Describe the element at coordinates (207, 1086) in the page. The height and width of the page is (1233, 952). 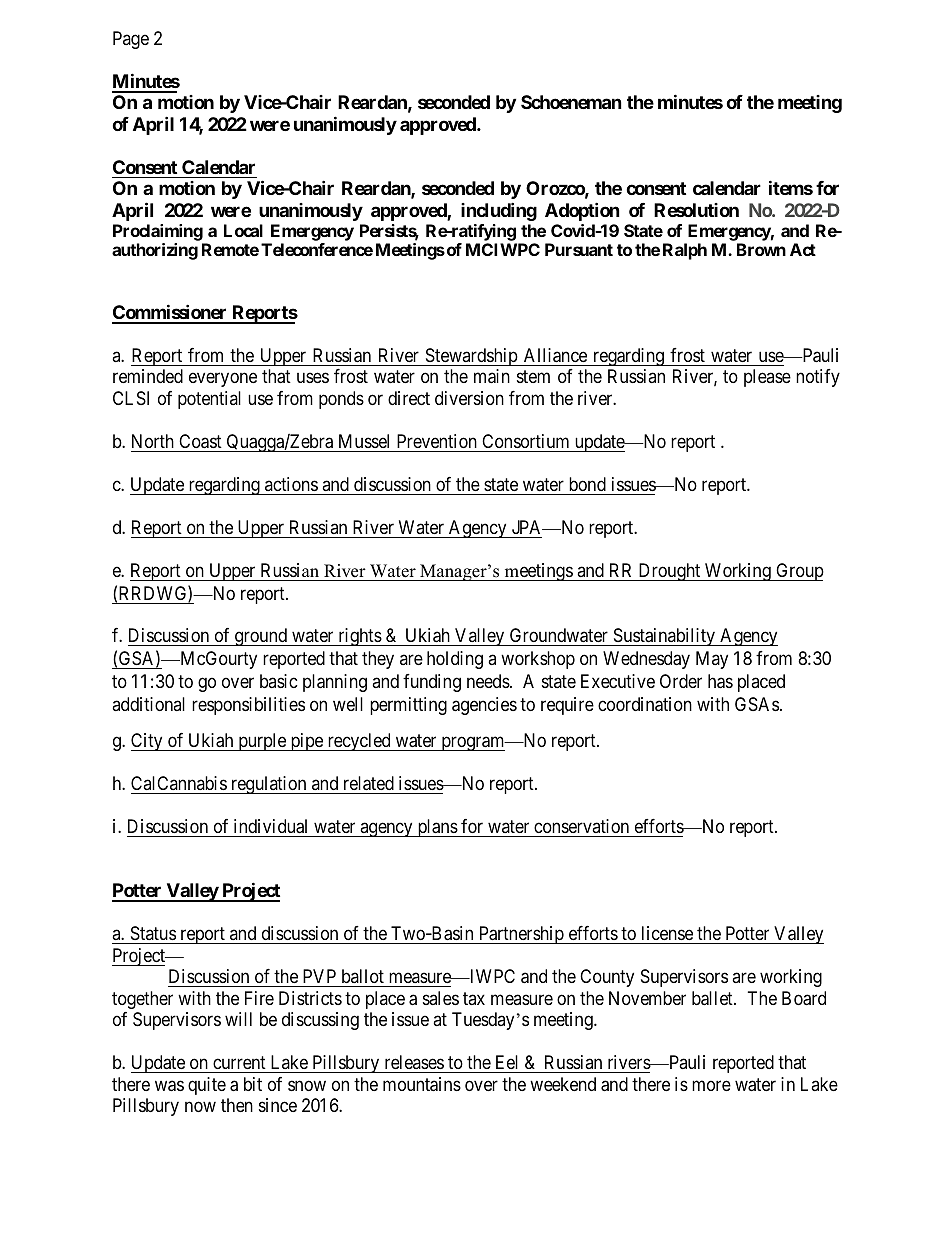
I see `quite` at that location.
